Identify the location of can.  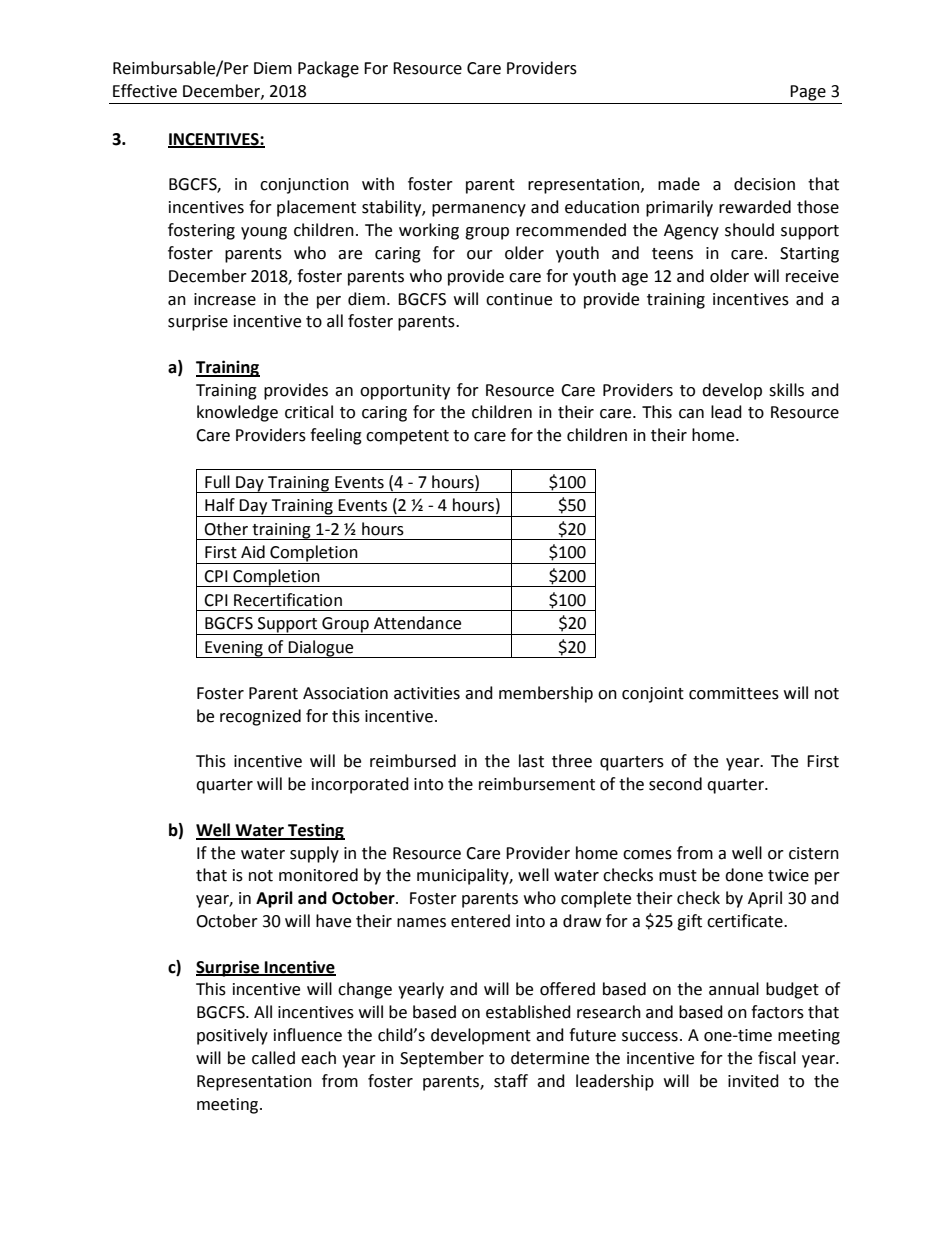
(691, 414).
